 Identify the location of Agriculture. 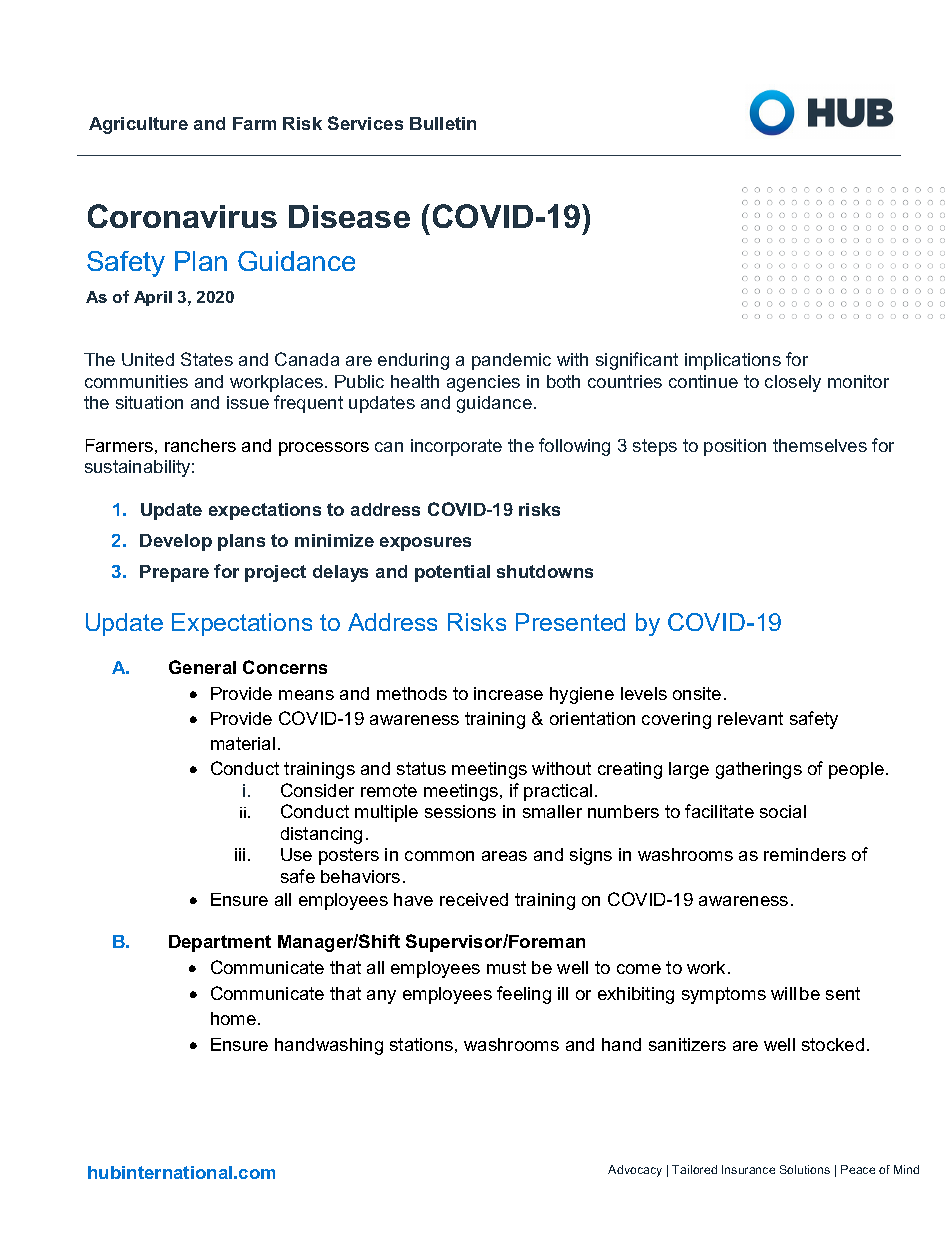
(138, 125).
